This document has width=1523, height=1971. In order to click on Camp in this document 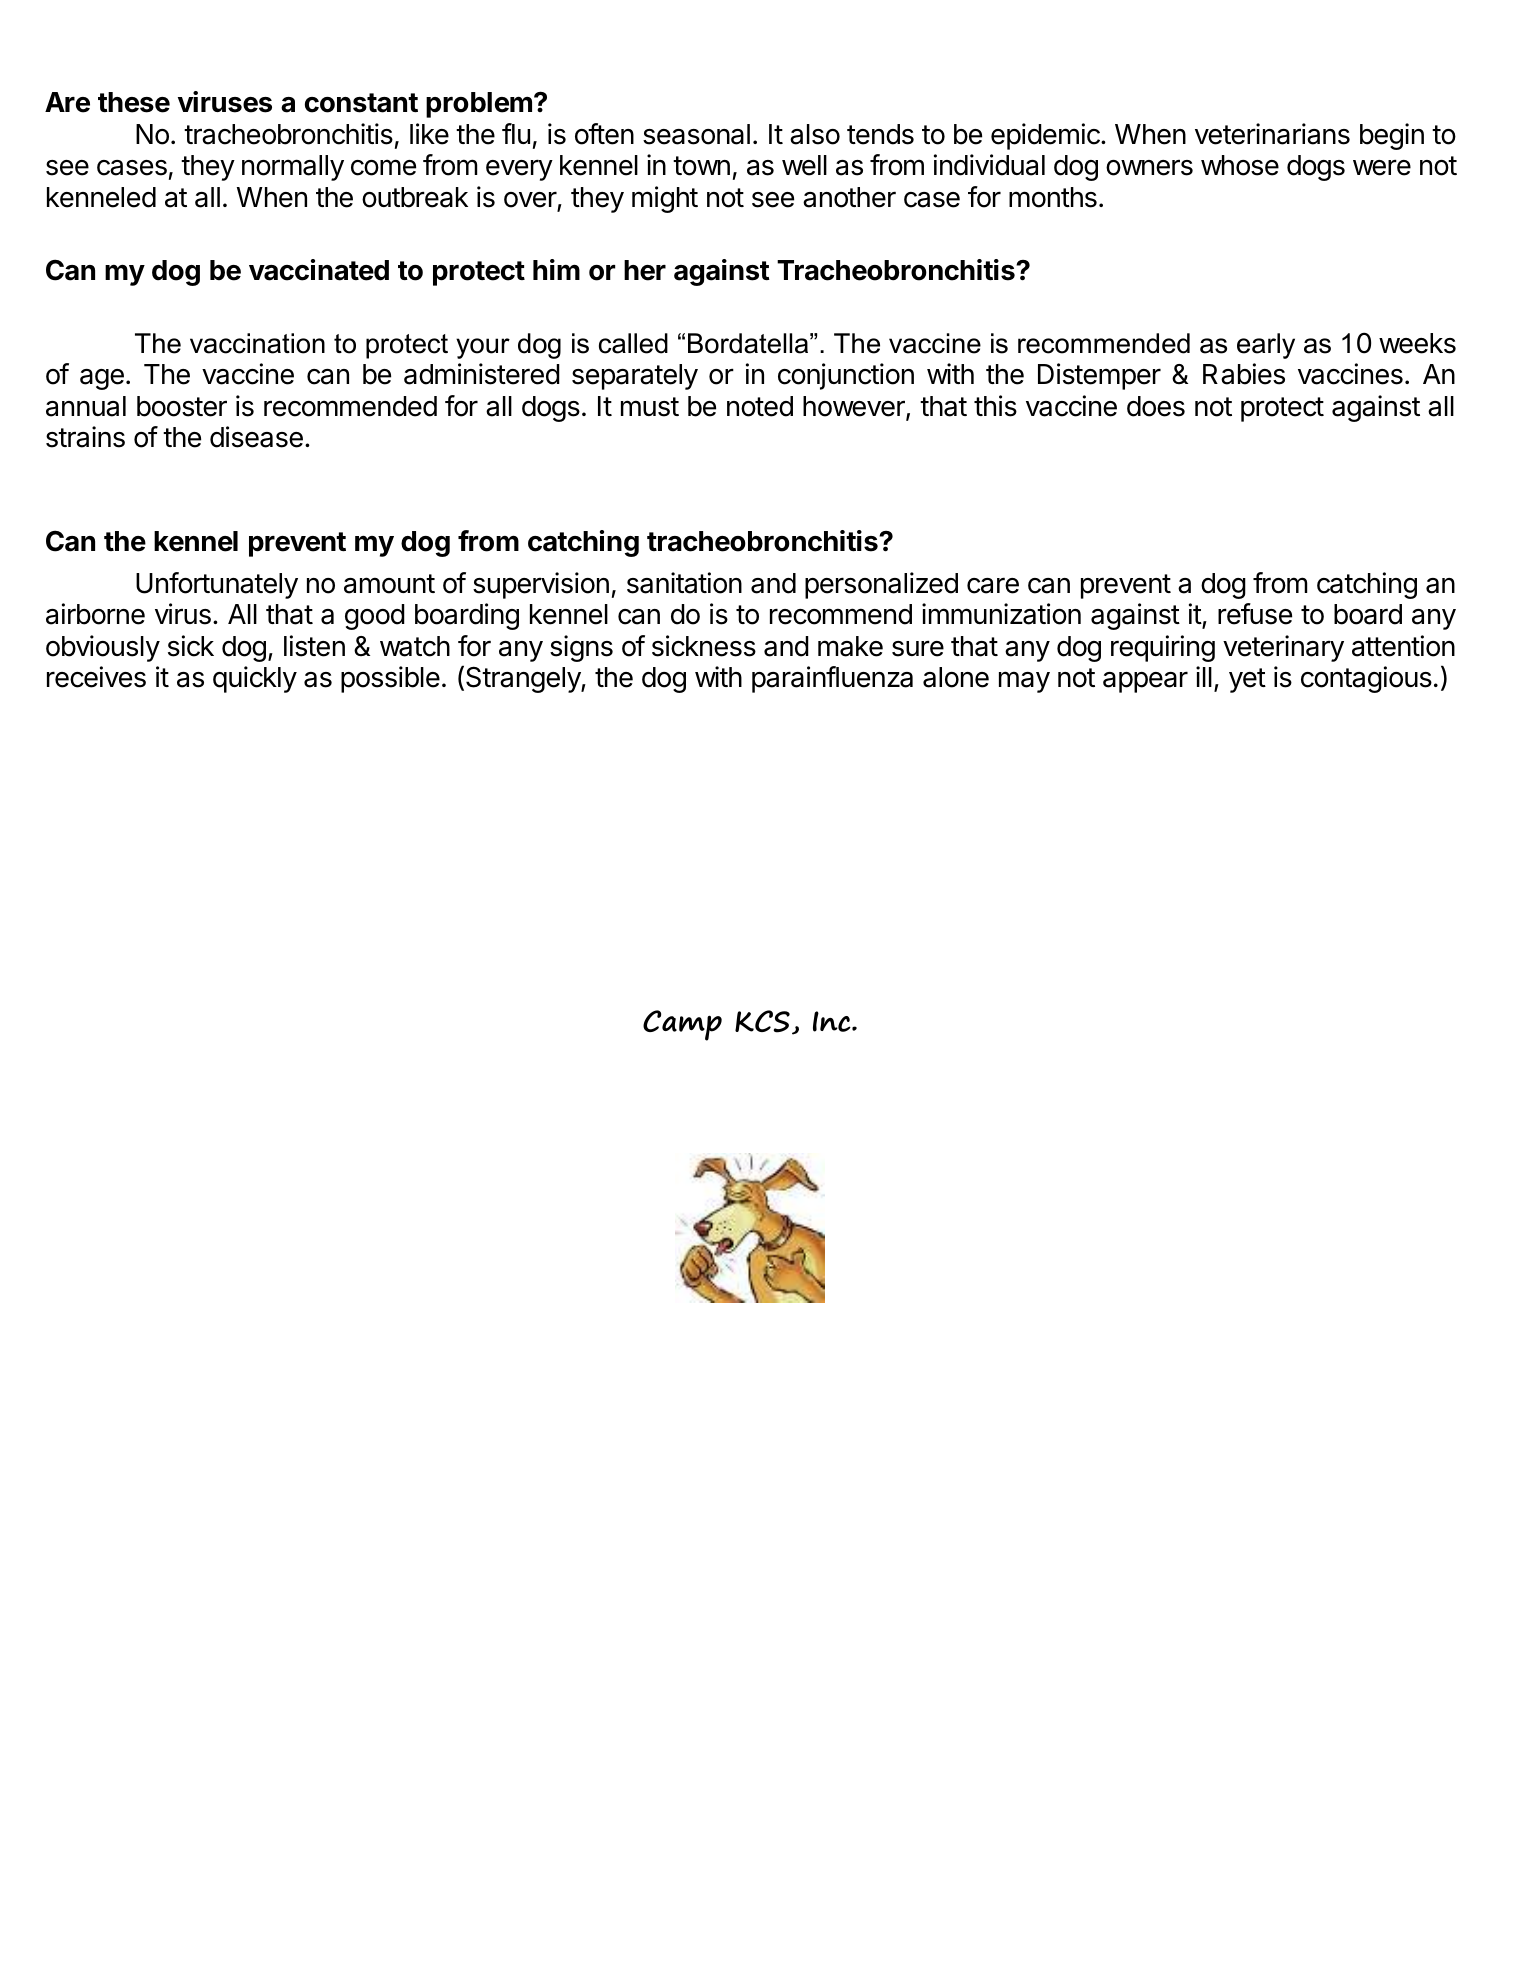, I will do `click(682, 1025)`.
